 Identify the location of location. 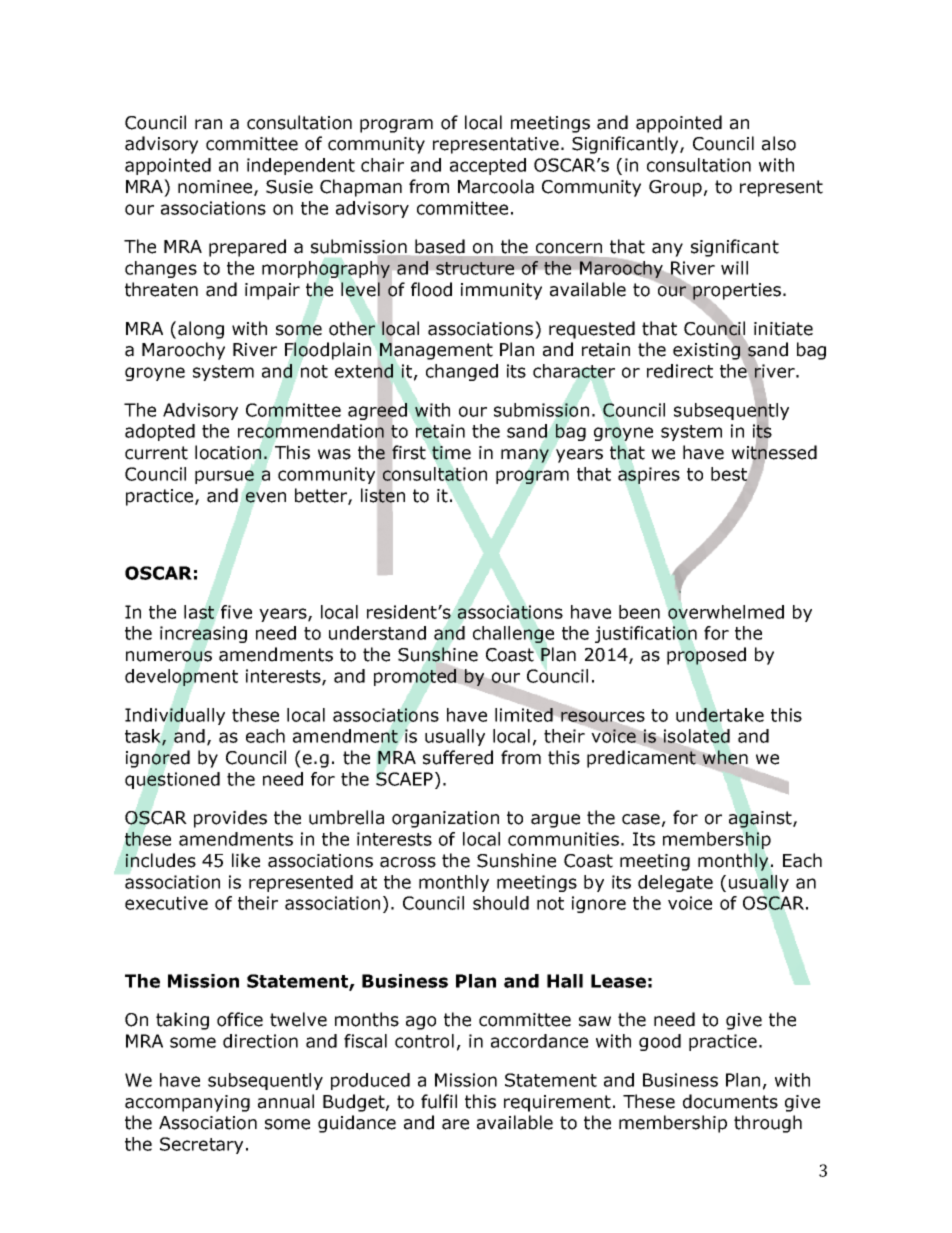
(228, 452).
